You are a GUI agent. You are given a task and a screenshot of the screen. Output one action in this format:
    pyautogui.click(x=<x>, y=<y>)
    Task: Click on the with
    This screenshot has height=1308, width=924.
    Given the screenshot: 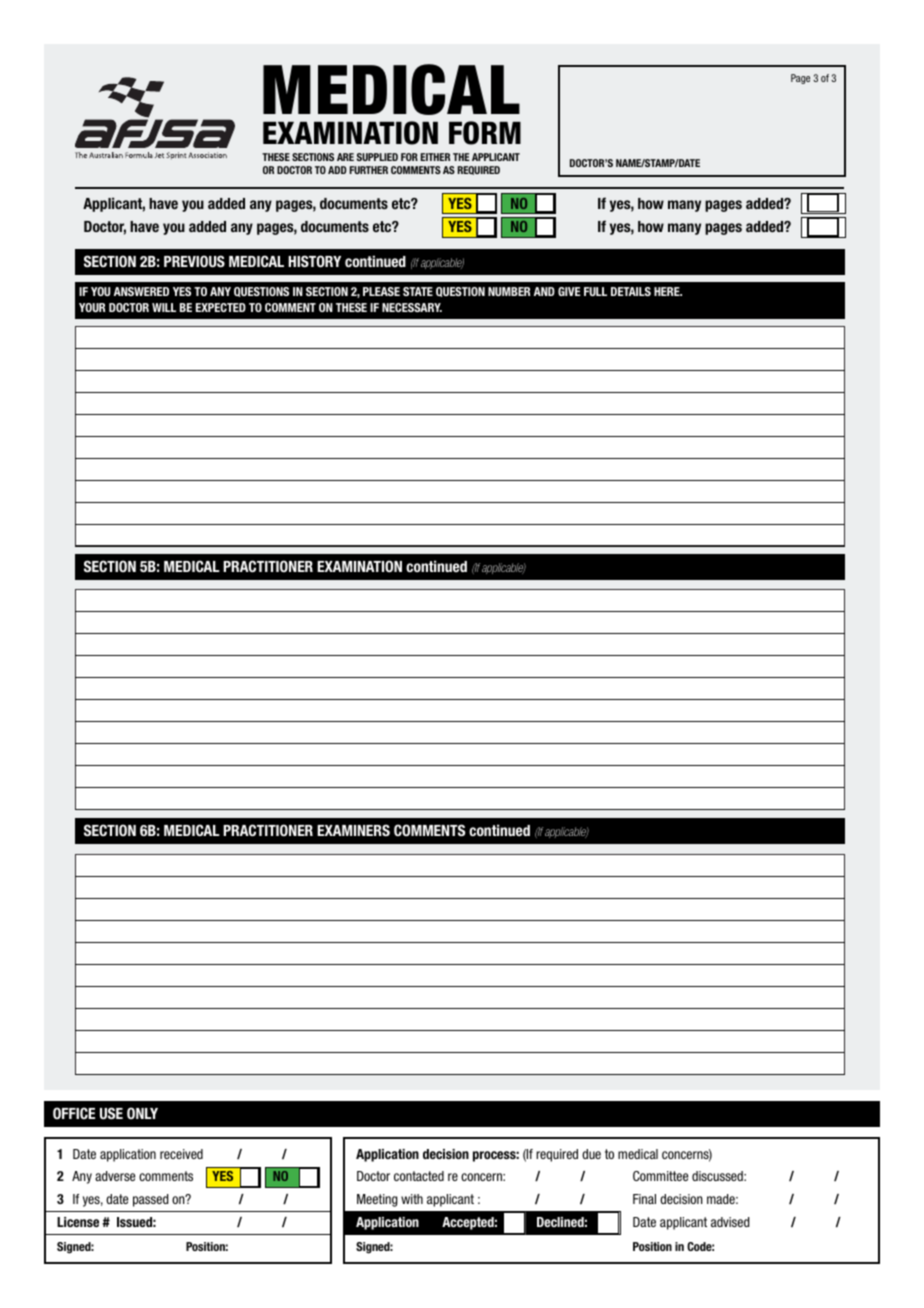 What is the action you would take?
    pyautogui.click(x=412, y=1199)
